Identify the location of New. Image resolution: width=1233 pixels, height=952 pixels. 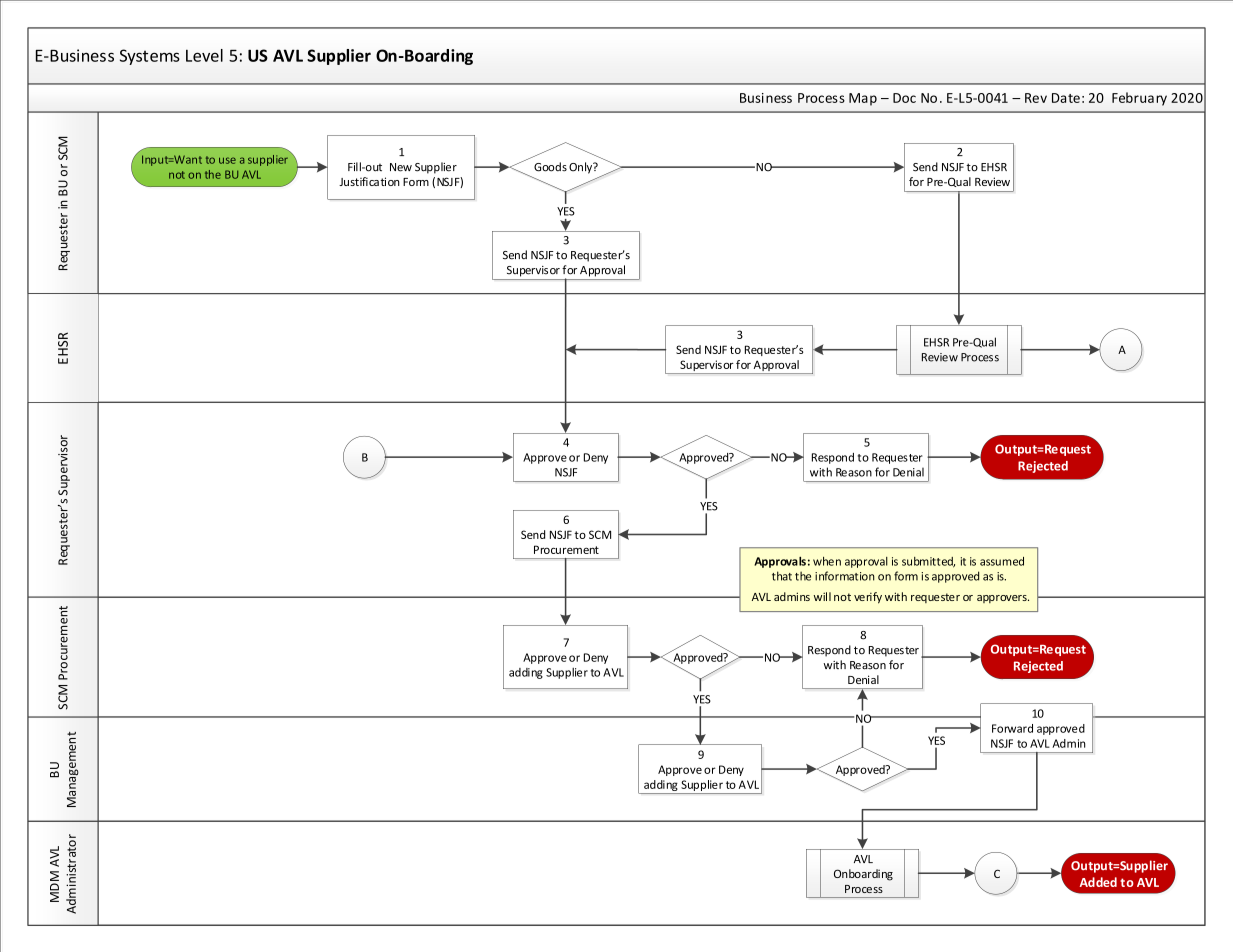
(401, 167).
